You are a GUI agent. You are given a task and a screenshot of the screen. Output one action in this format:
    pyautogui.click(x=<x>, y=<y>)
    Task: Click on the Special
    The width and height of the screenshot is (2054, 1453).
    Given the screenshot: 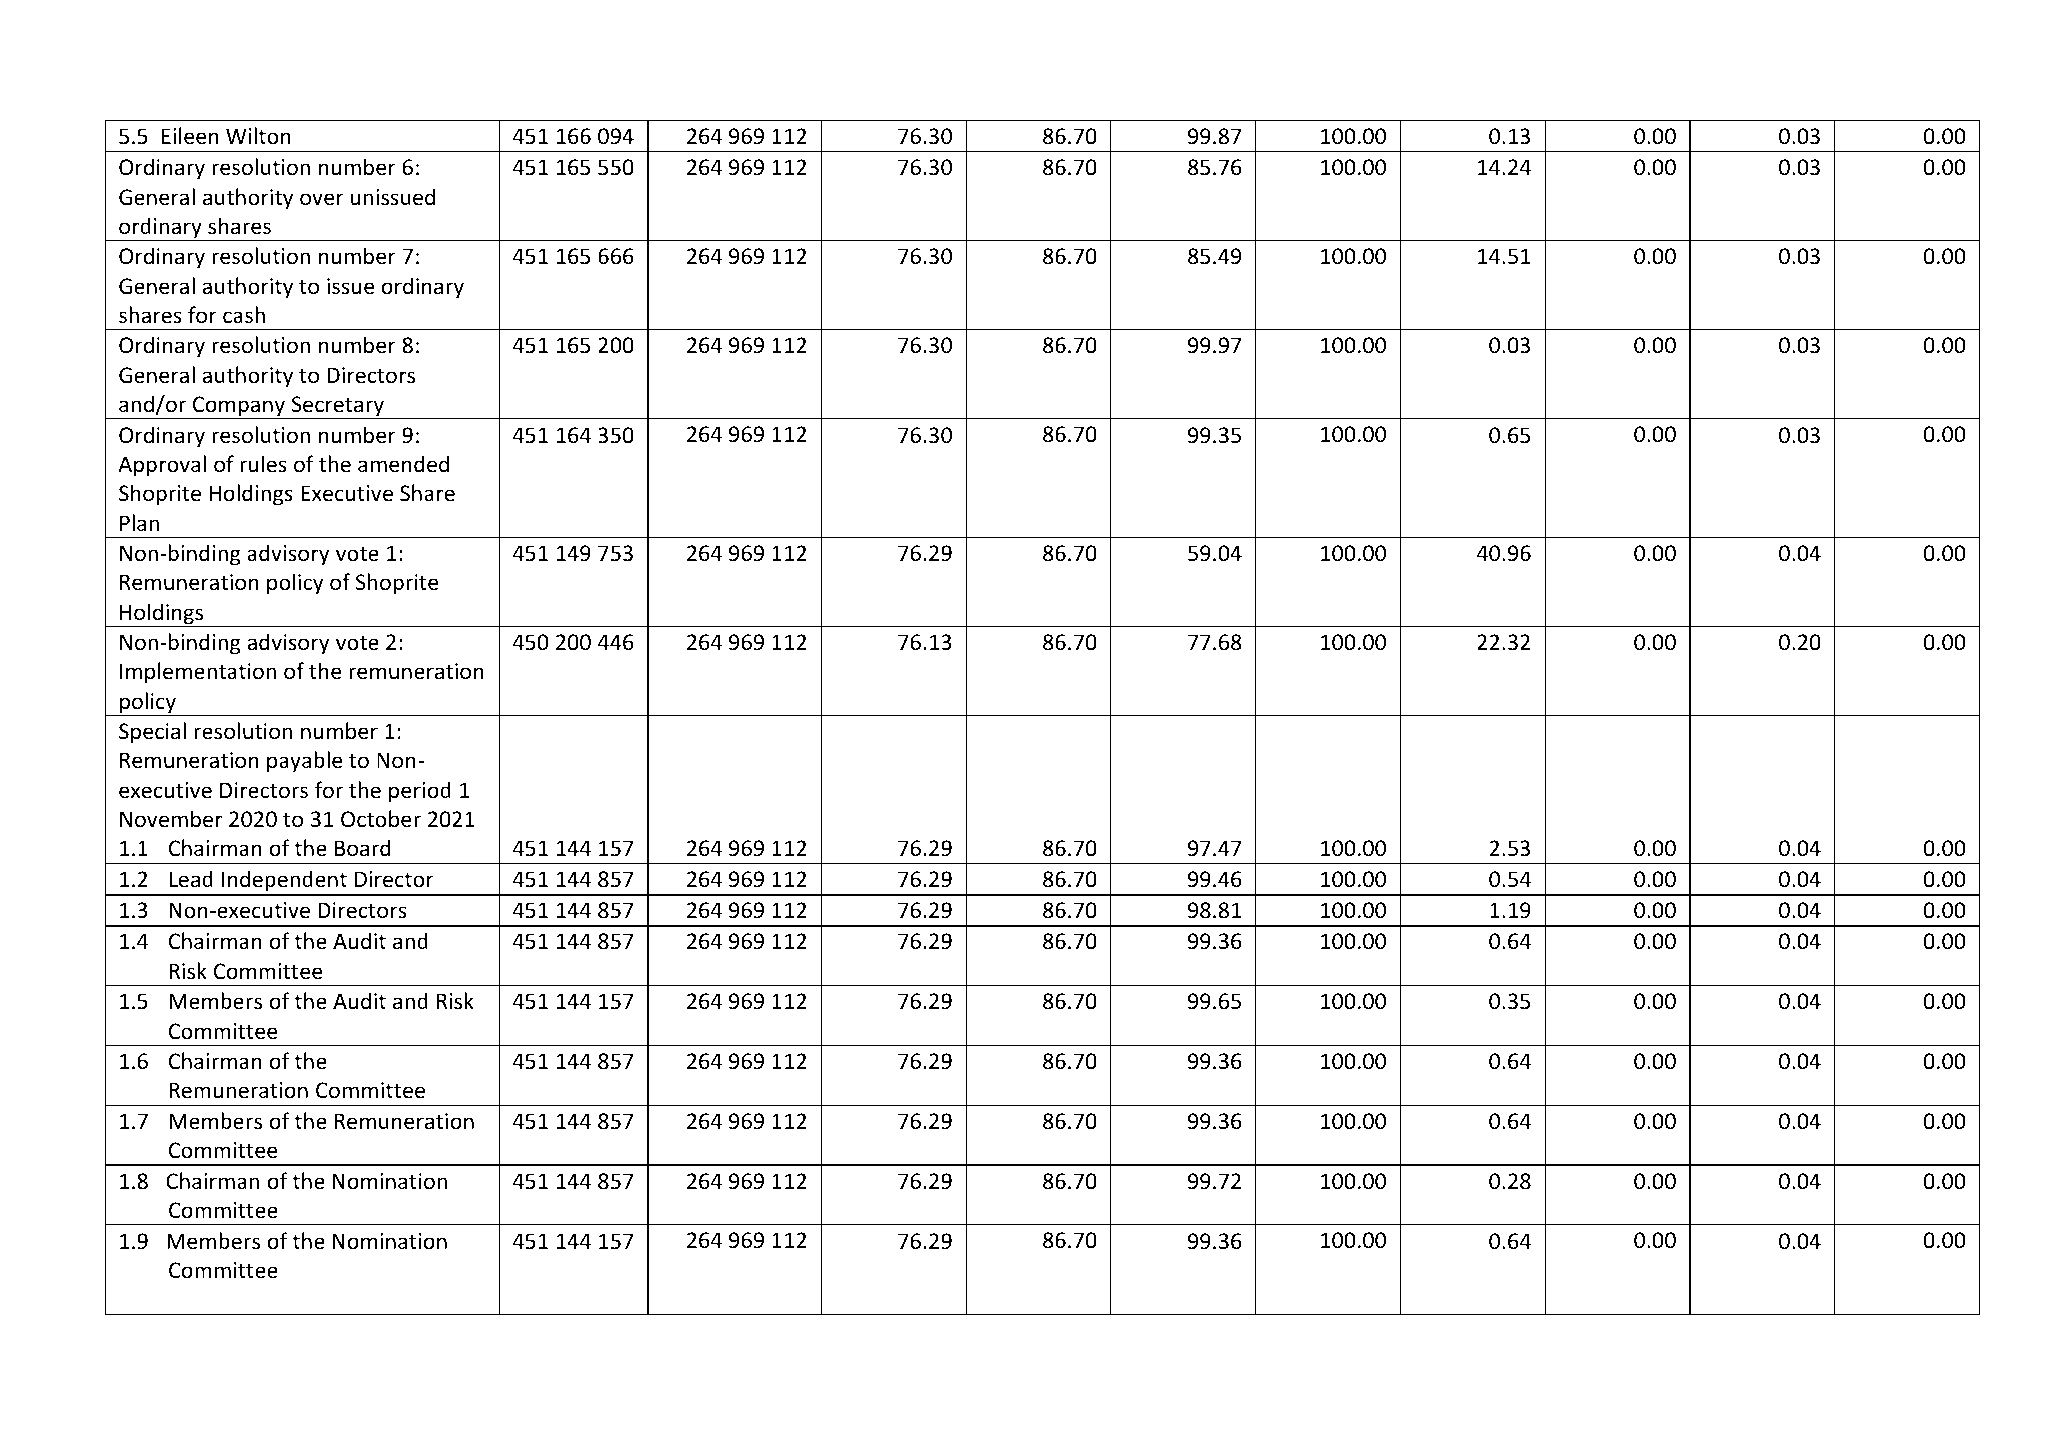 What is the action you would take?
    pyautogui.click(x=152, y=733)
